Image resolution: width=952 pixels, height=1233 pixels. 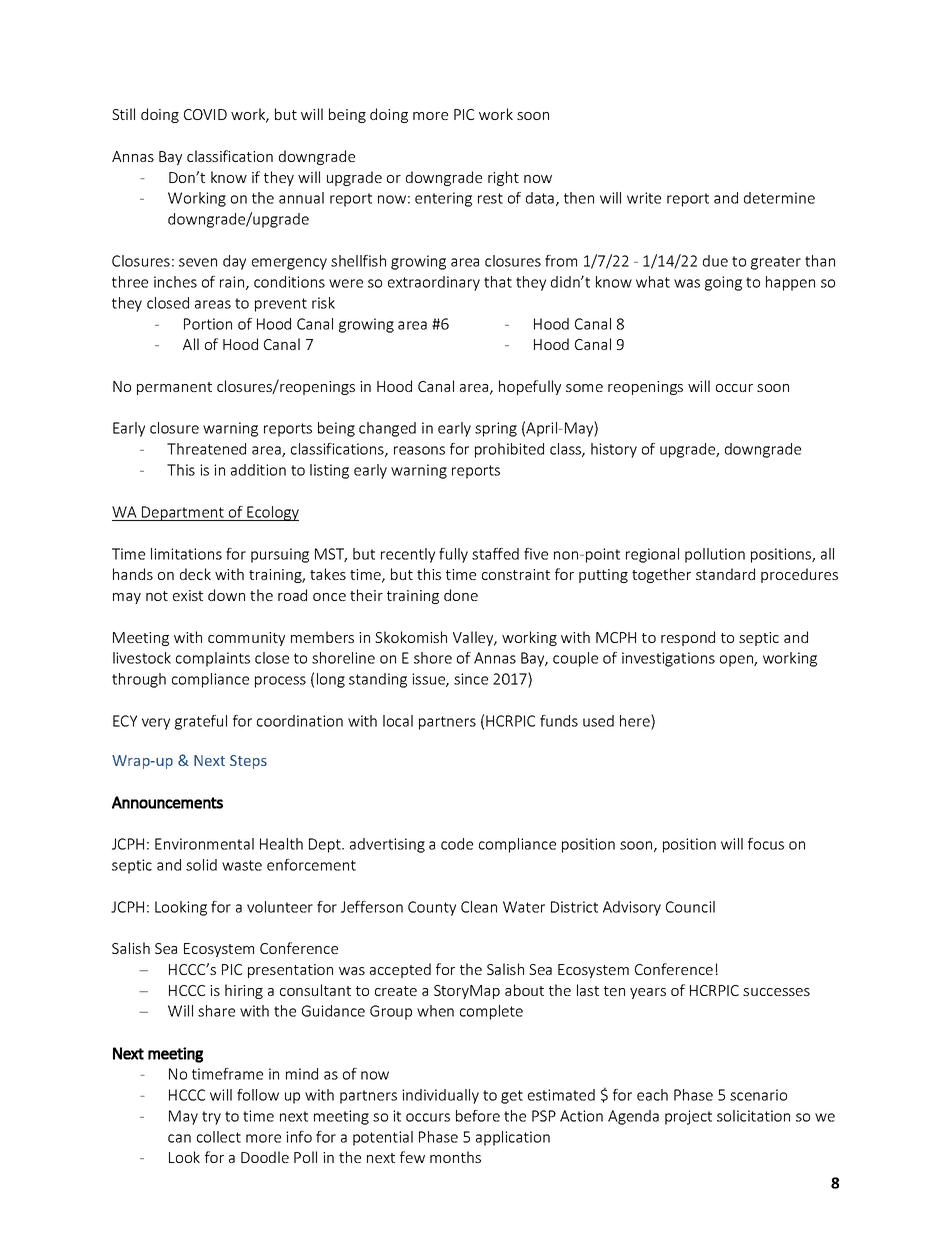 I want to click on focus, so click(x=766, y=844).
